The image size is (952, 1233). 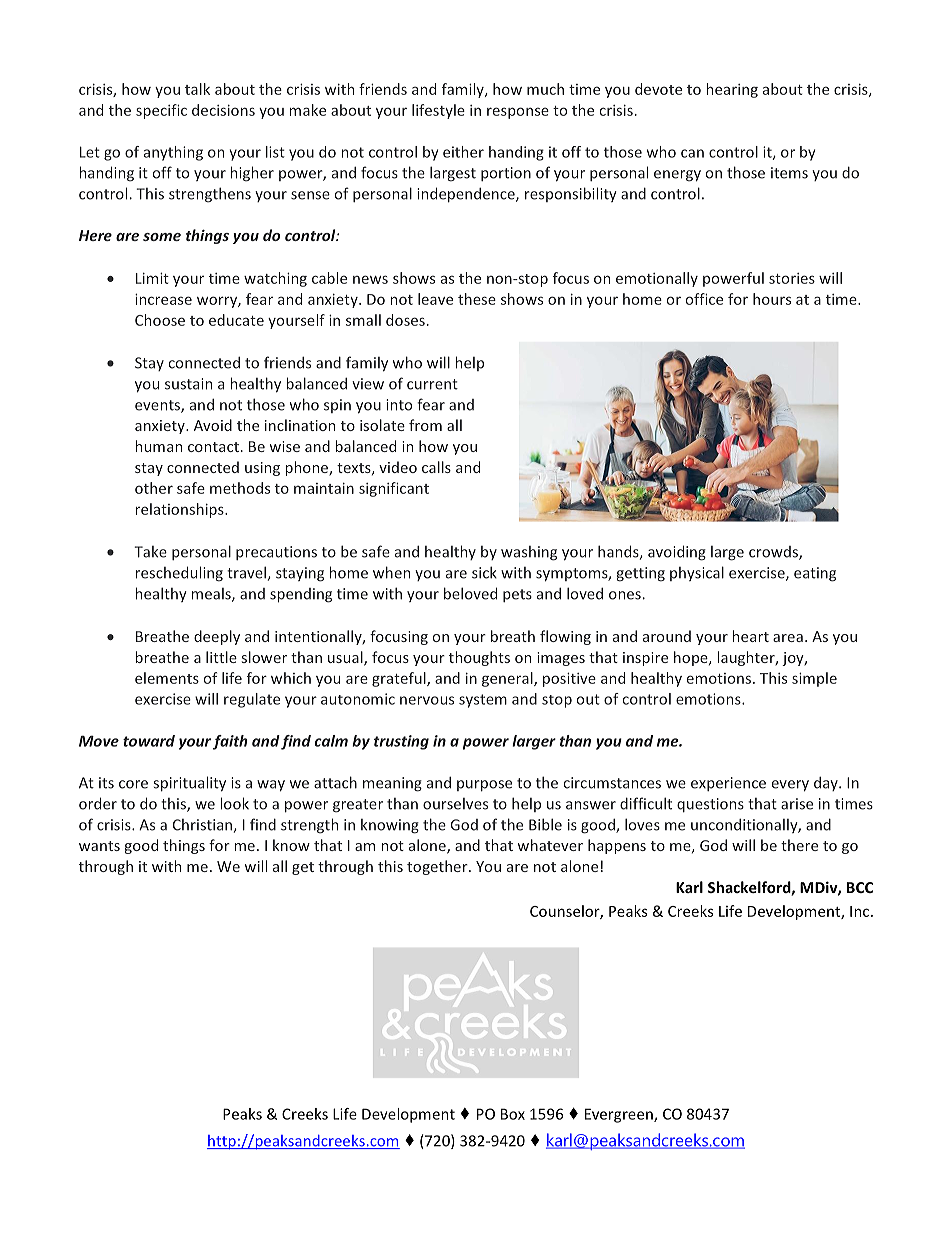 I want to click on pets, so click(x=517, y=595).
